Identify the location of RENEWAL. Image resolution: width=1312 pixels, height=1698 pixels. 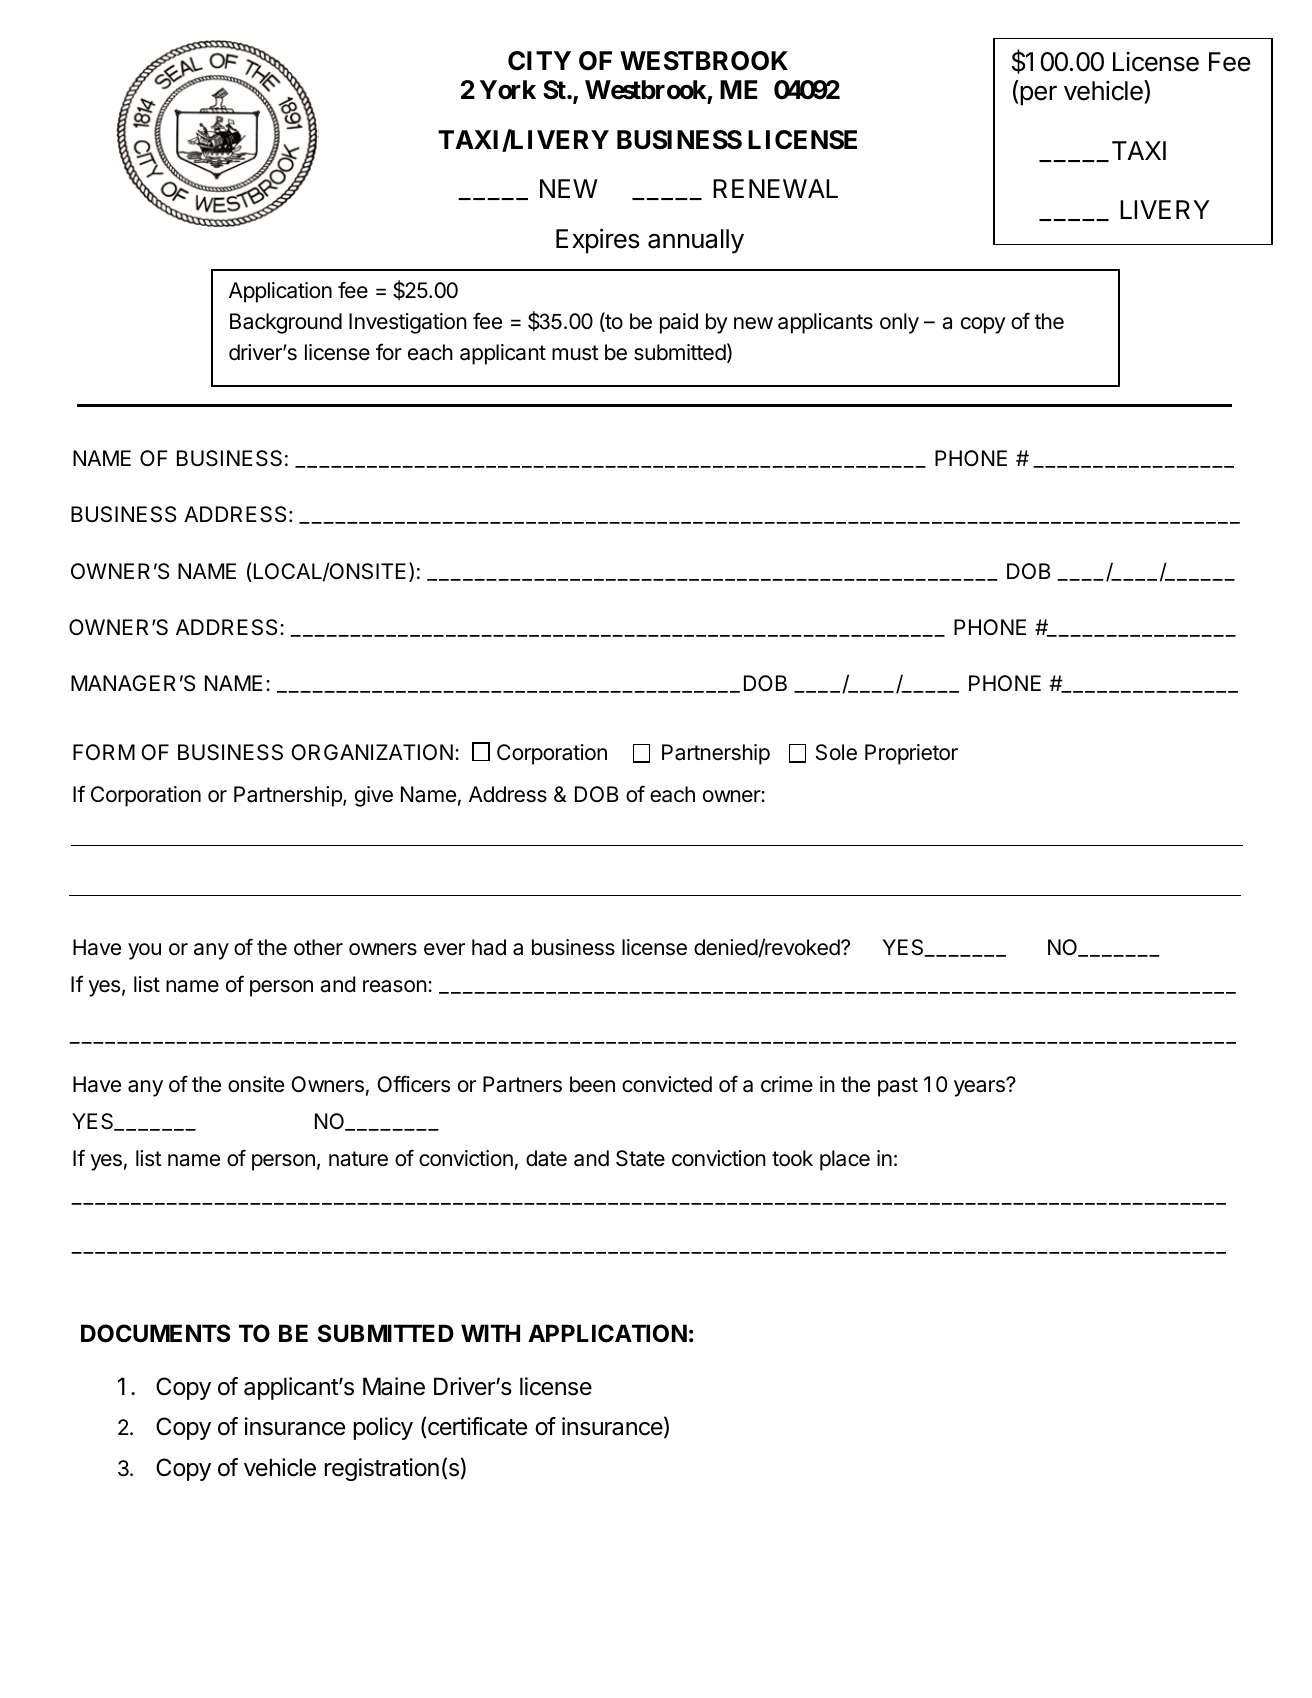
(775, 188).
